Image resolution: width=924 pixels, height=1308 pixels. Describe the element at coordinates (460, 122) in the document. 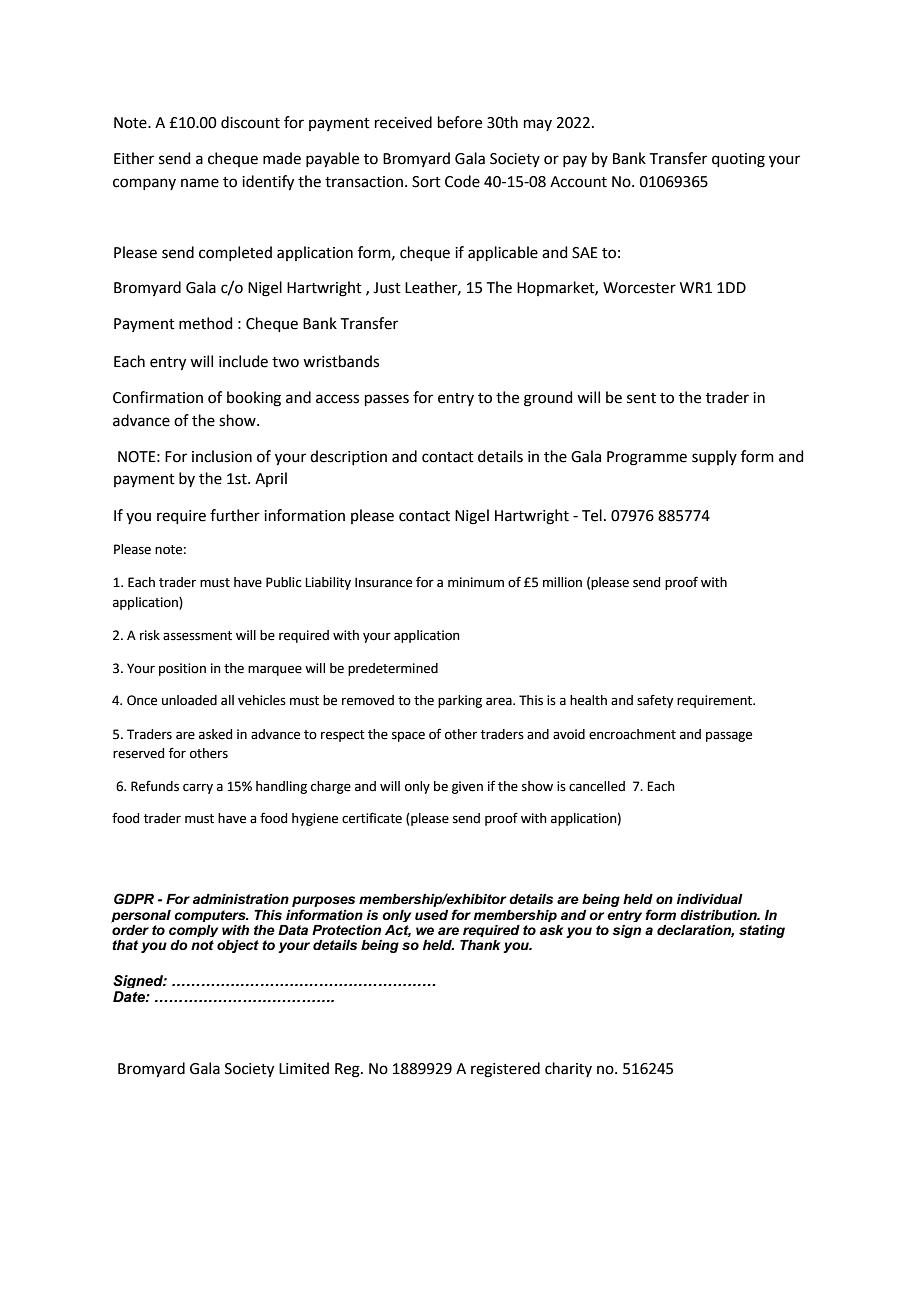

I see `before` at that location.
